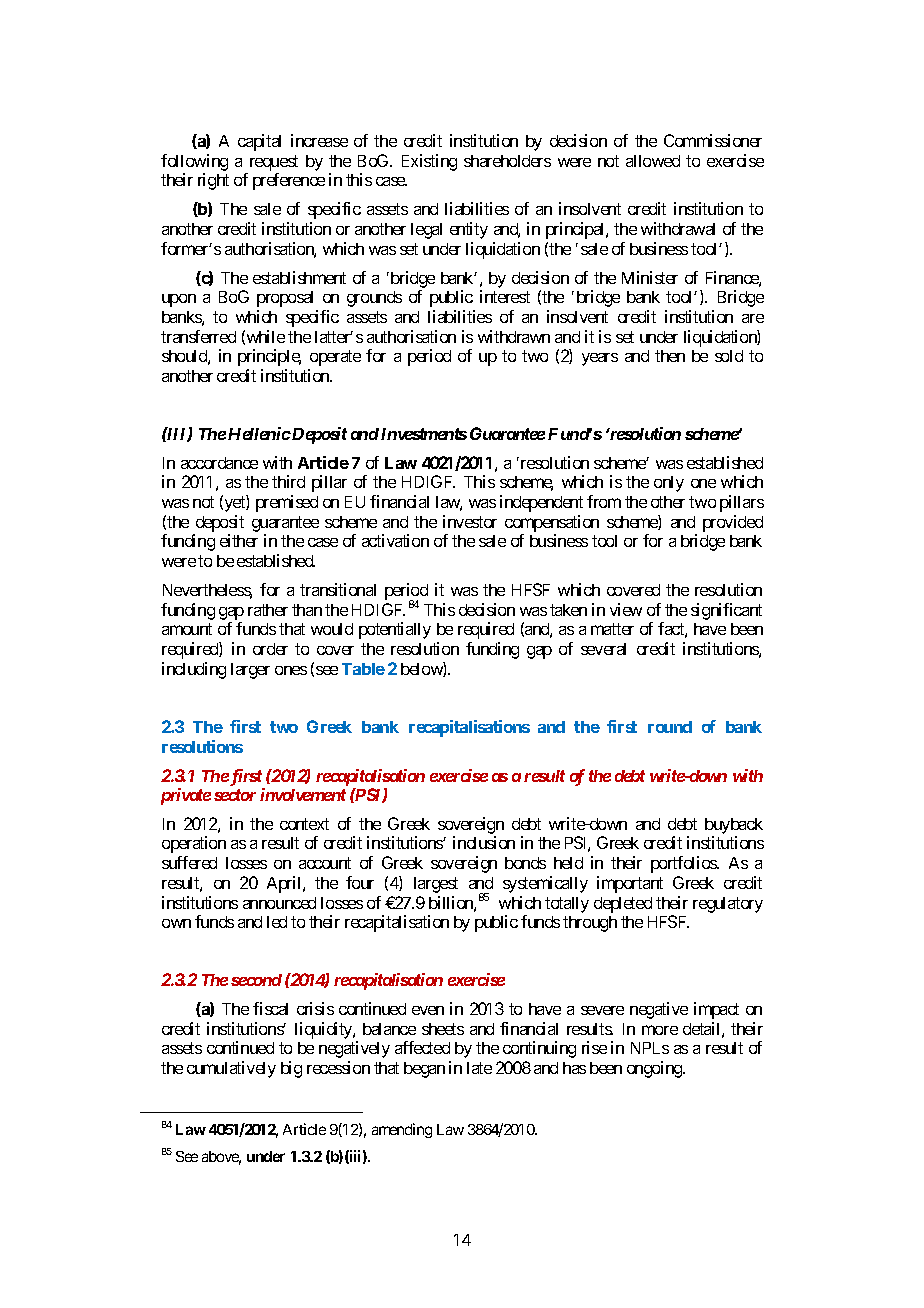 This screenshot has width=924, height=1308. Describe the element at coordinates (653, 161) in the screenshot. I see `allowed` at that location.
